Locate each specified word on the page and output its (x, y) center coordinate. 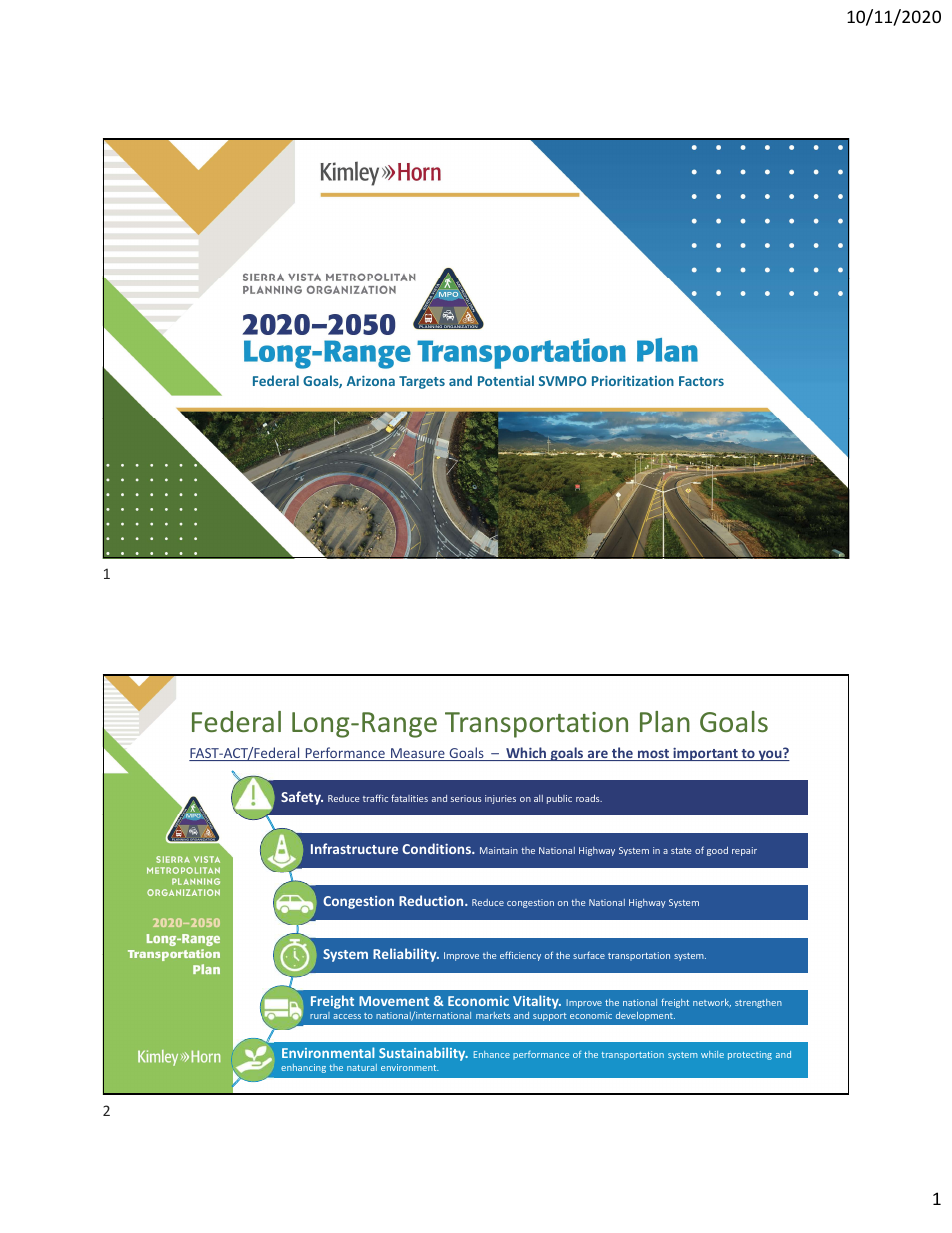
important (705, 754)
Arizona (371, 381)
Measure (418, 754)
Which (526, 754)
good (717, 851)
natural (362, 1067)
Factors (701, 381)
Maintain (499, 850)
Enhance (492, 1054)
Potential (506, 380)
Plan (665, 721)
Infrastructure (354, 848)
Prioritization (633, 381)
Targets (422, 382)
